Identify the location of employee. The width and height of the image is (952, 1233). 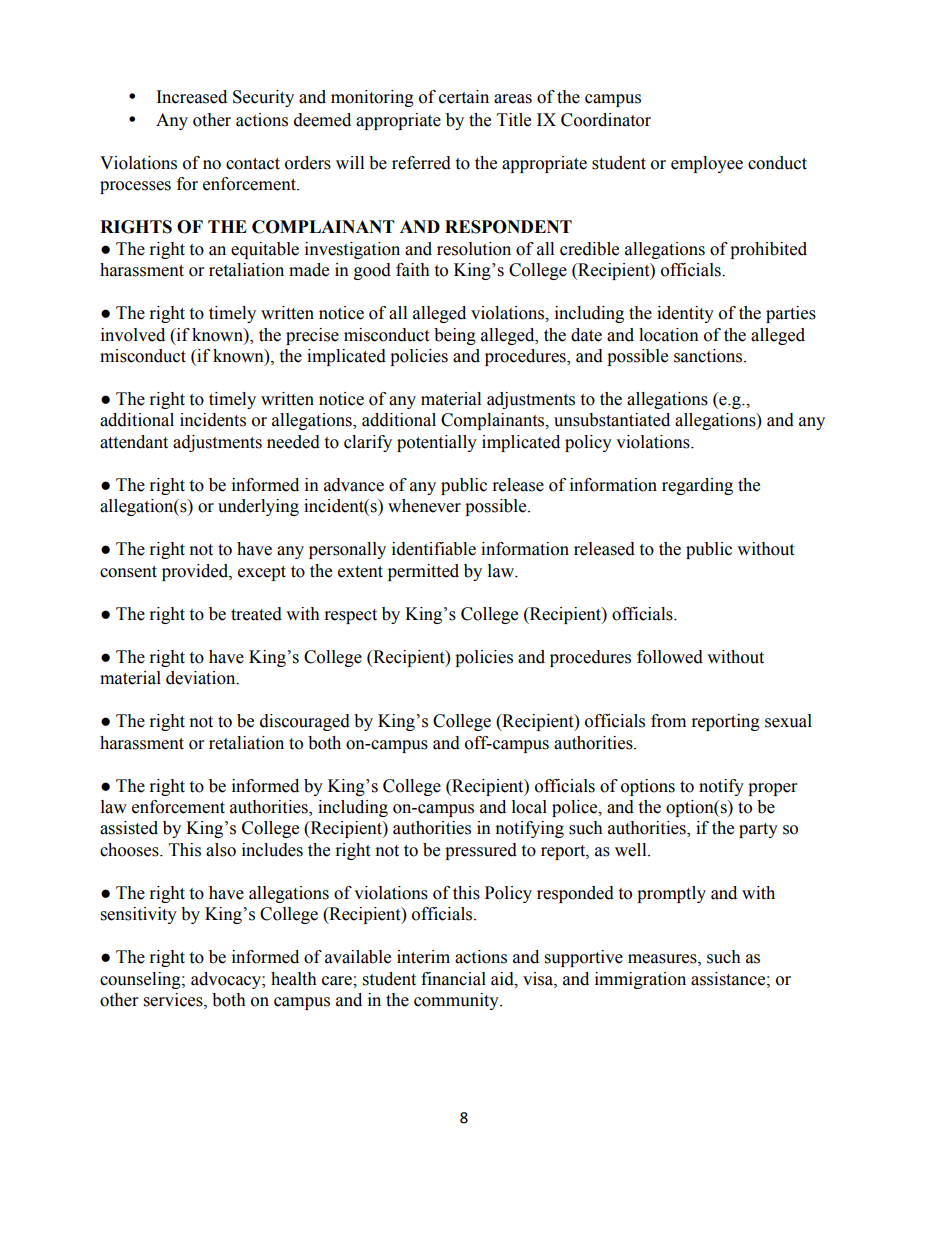
(707, 164).
